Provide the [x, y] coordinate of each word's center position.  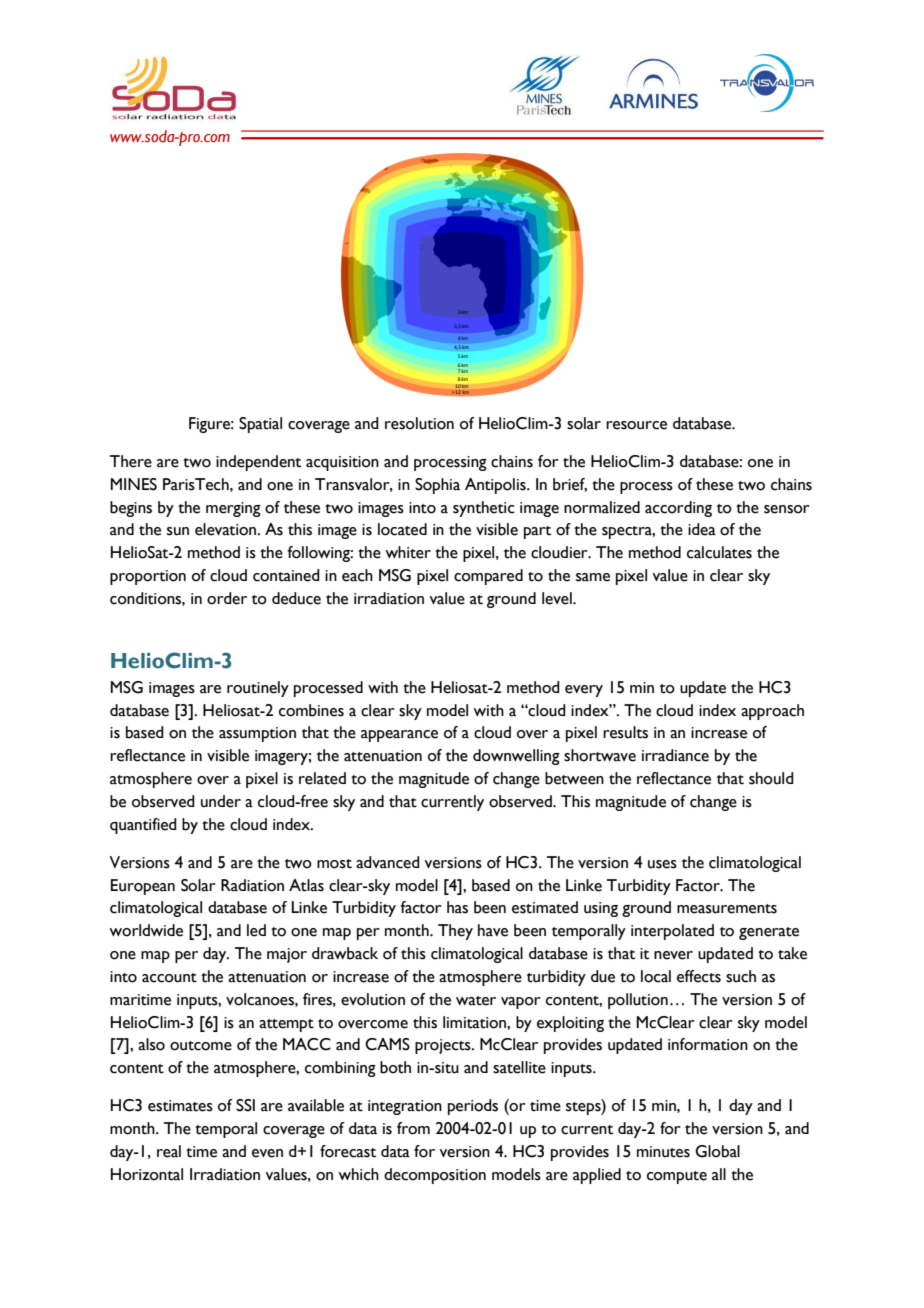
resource [636, 425]
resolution [419, 423]
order [227, 598]
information [708, 1044]
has [457, 907]
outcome [201, 1046]
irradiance [675, 755]
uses [662, 864]
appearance [399, 736]
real [169, 1151]
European [143, 887]
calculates [719, 552]
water [476, 1001]
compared [488, 577]
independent [258, 463]
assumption [257, 734]
